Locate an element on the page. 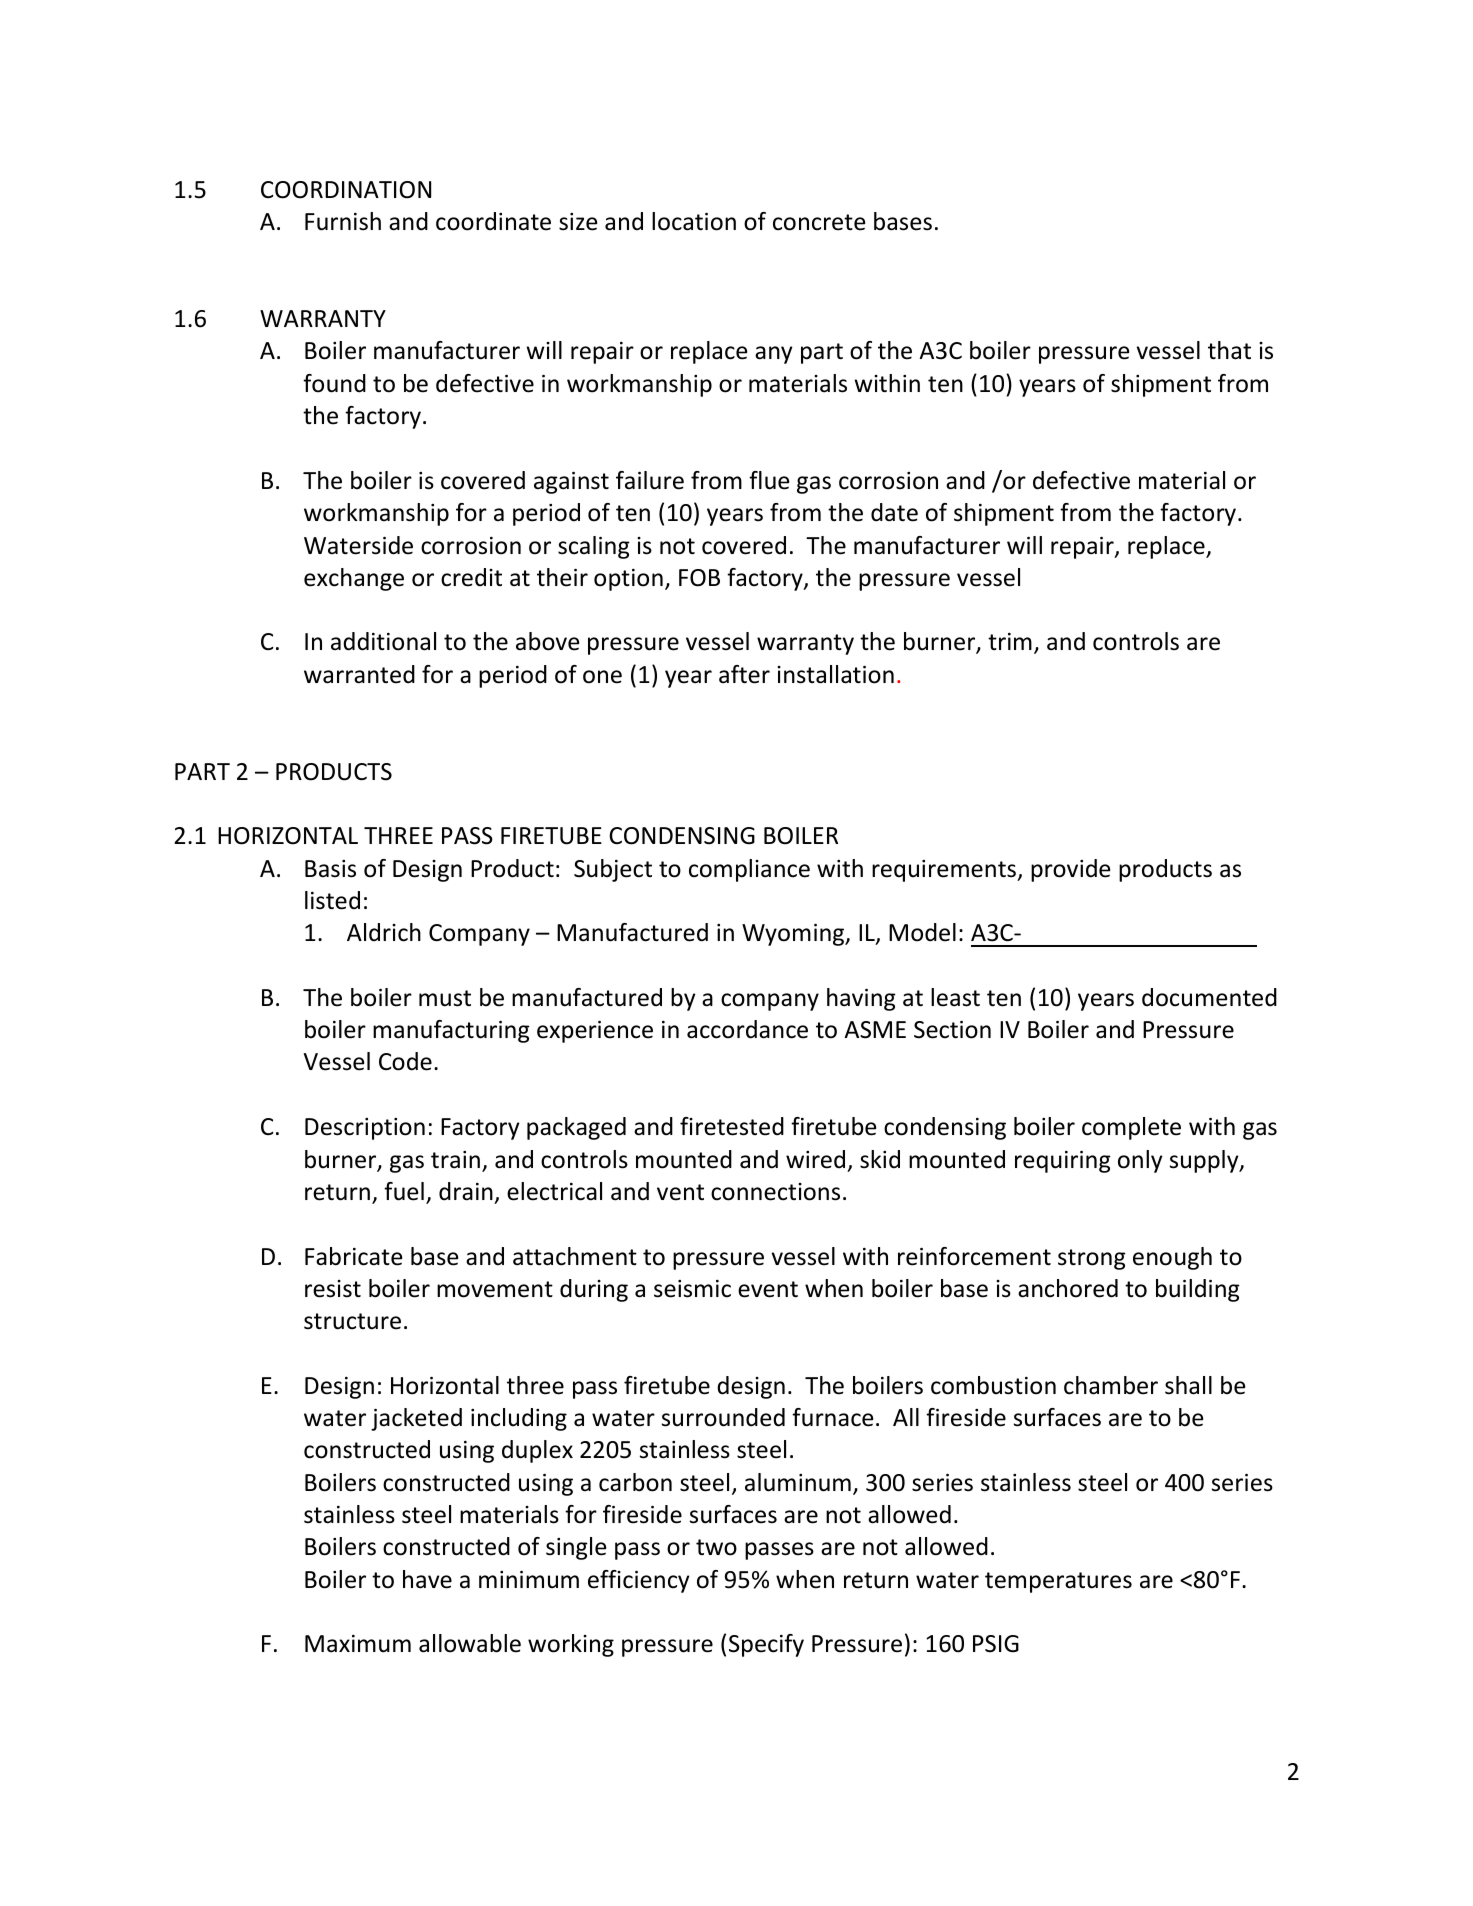  provide is located at coordinates (1070, 870).
